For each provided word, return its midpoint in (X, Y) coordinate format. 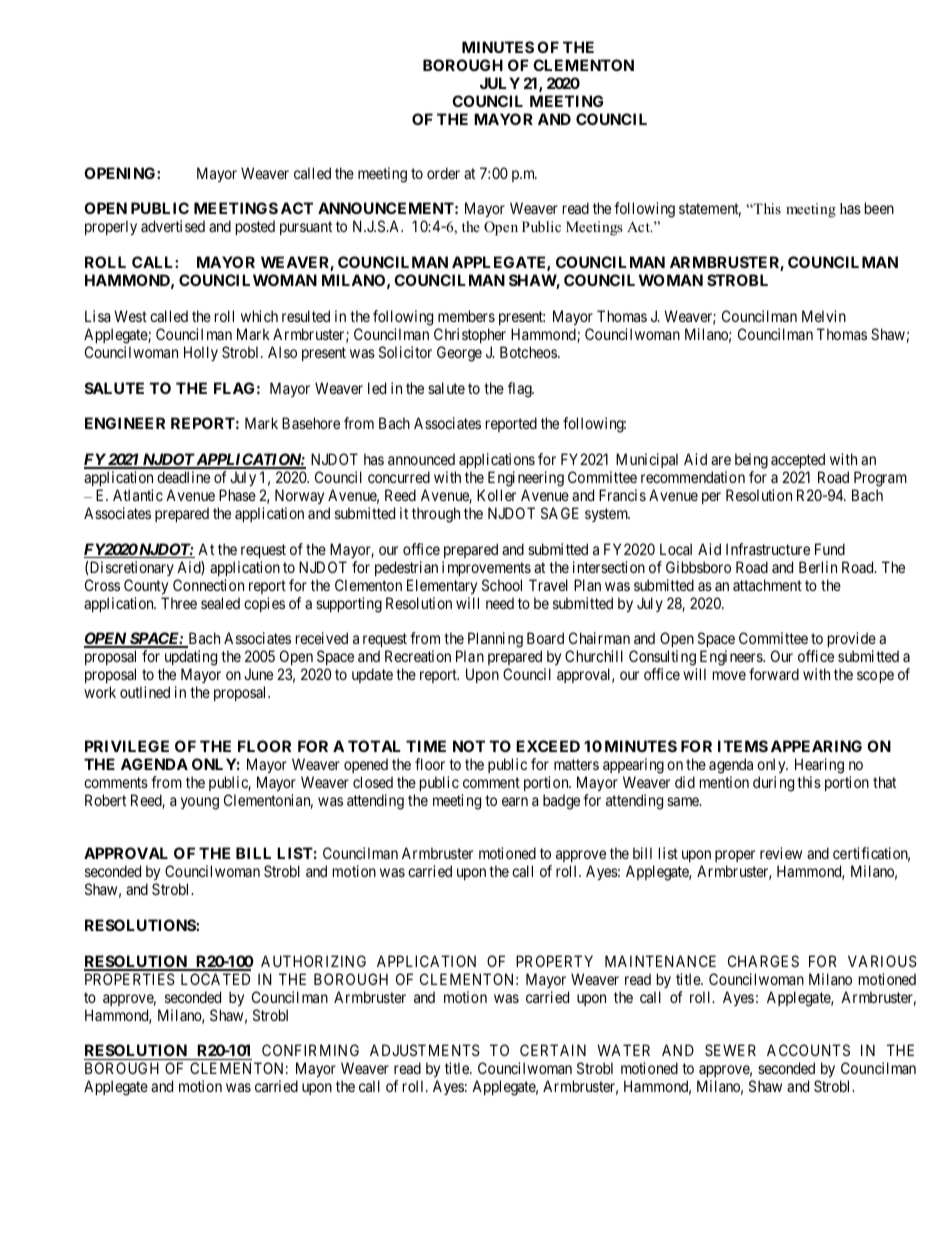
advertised (173, 226)
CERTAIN (553, 1050)
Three (179, 603)
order (443, 173)
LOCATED (215, 979)
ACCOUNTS (808, 1050)
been (879, 208)
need (500, 603)
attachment (767, 585)
